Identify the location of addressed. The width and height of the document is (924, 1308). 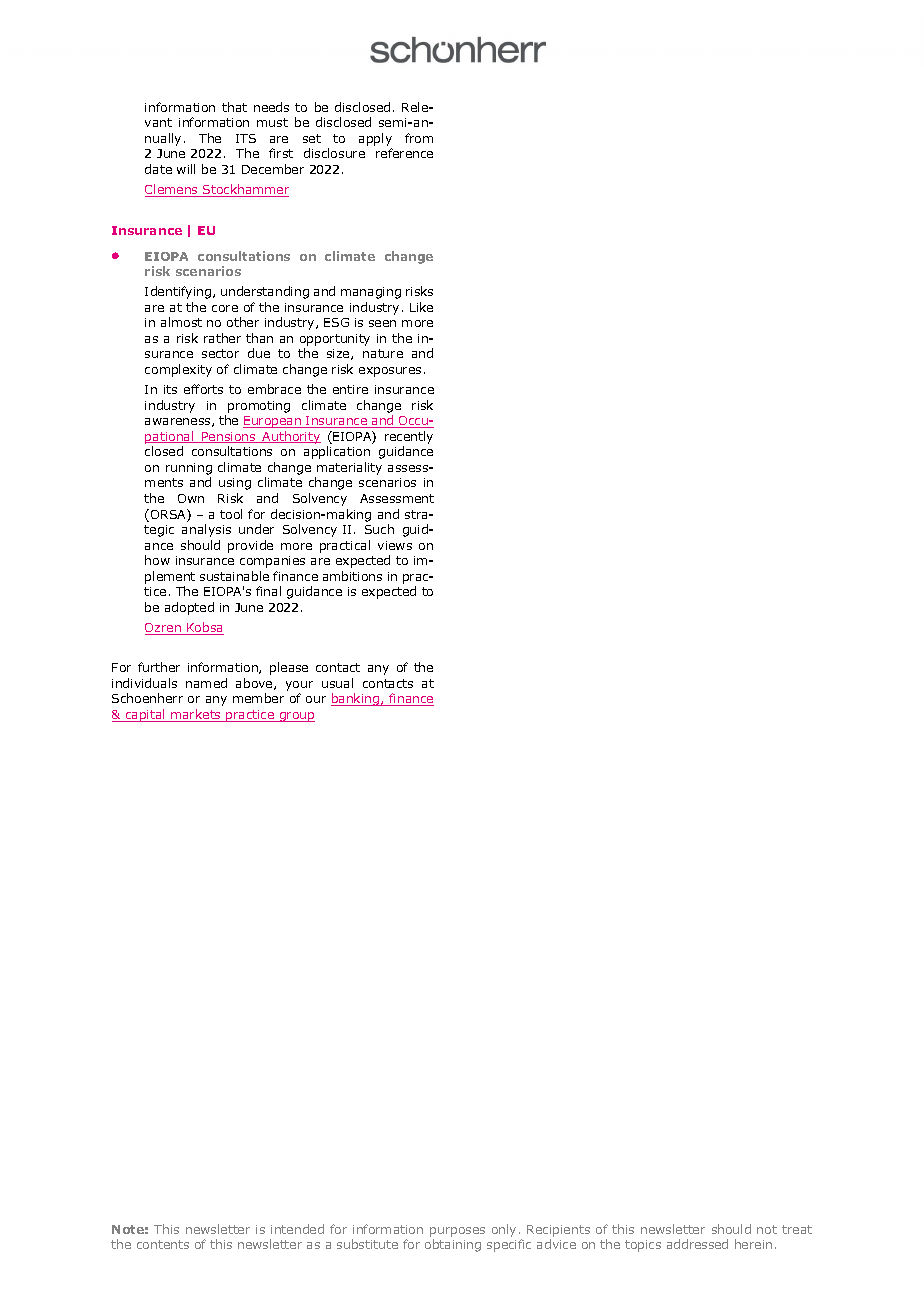
(697, 1244).
